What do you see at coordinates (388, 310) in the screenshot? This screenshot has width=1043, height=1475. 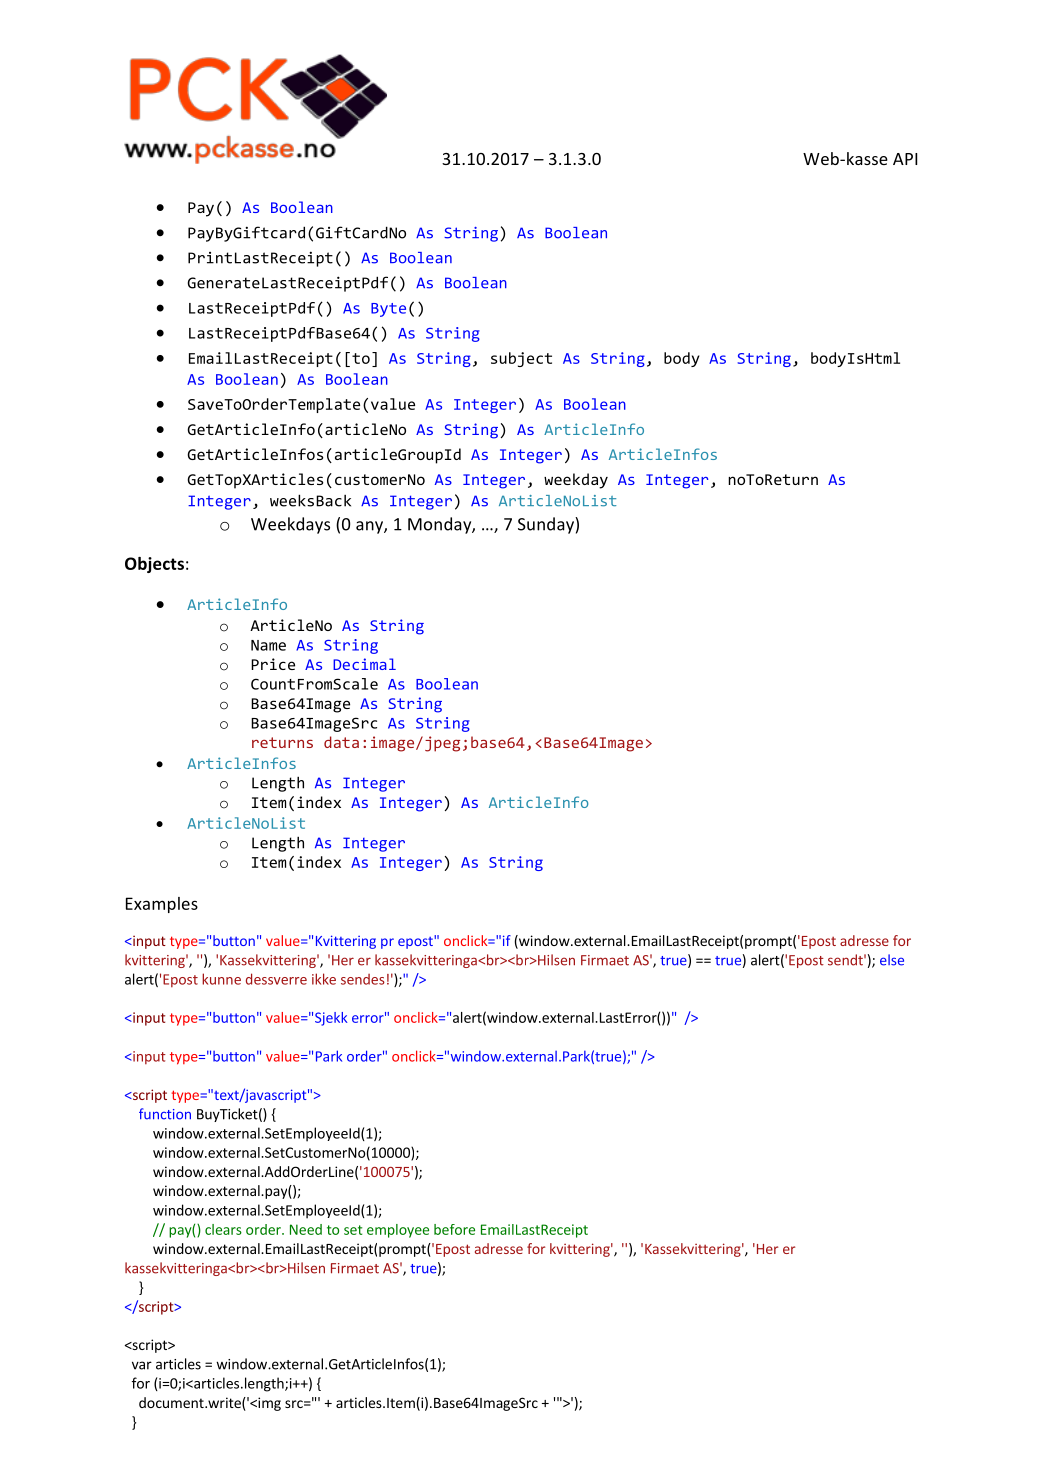 I see `Byte` at bounding box center [388, 310].
